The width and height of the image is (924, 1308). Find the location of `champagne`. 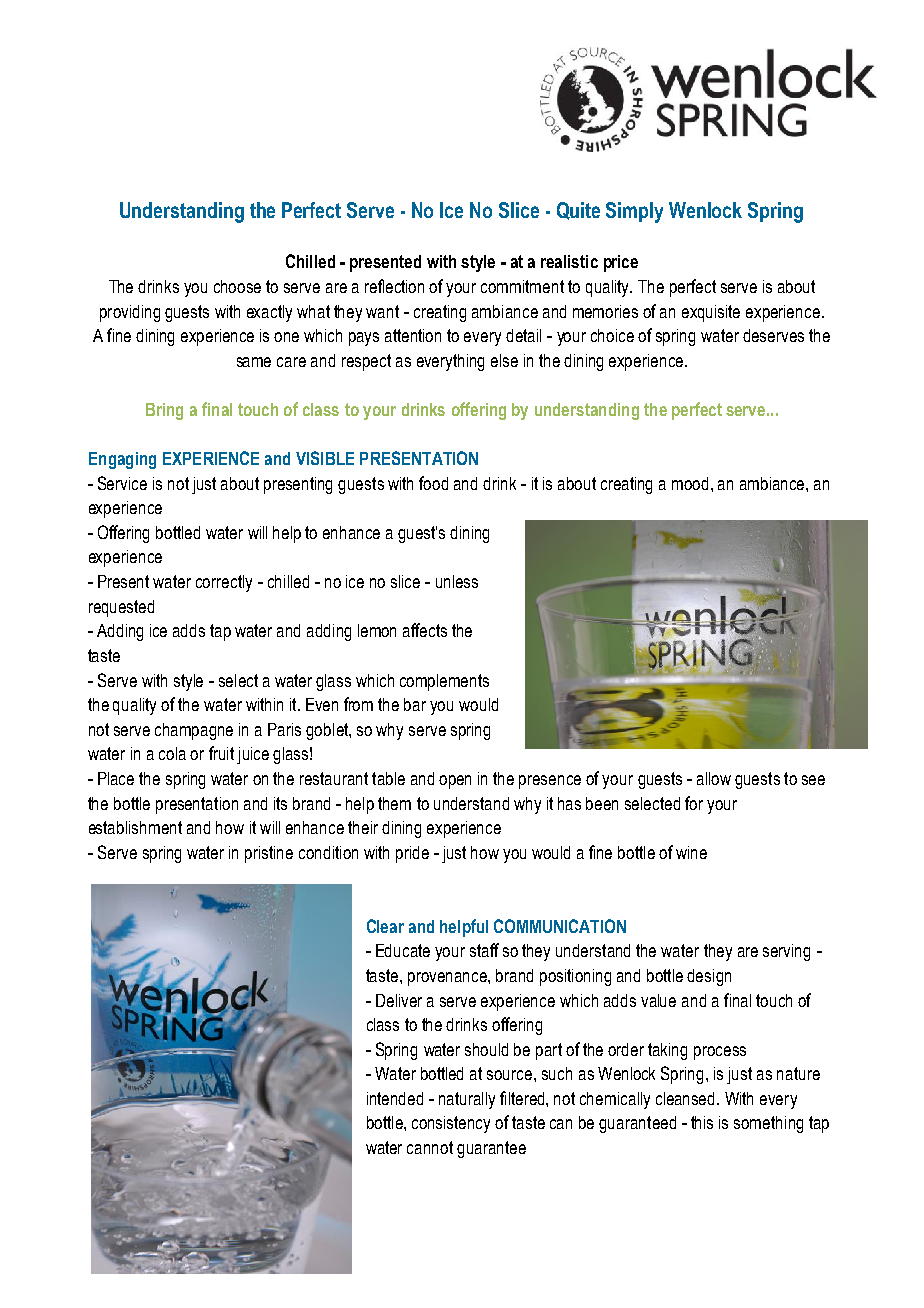

champagne is located at coordinates (194, 731).
